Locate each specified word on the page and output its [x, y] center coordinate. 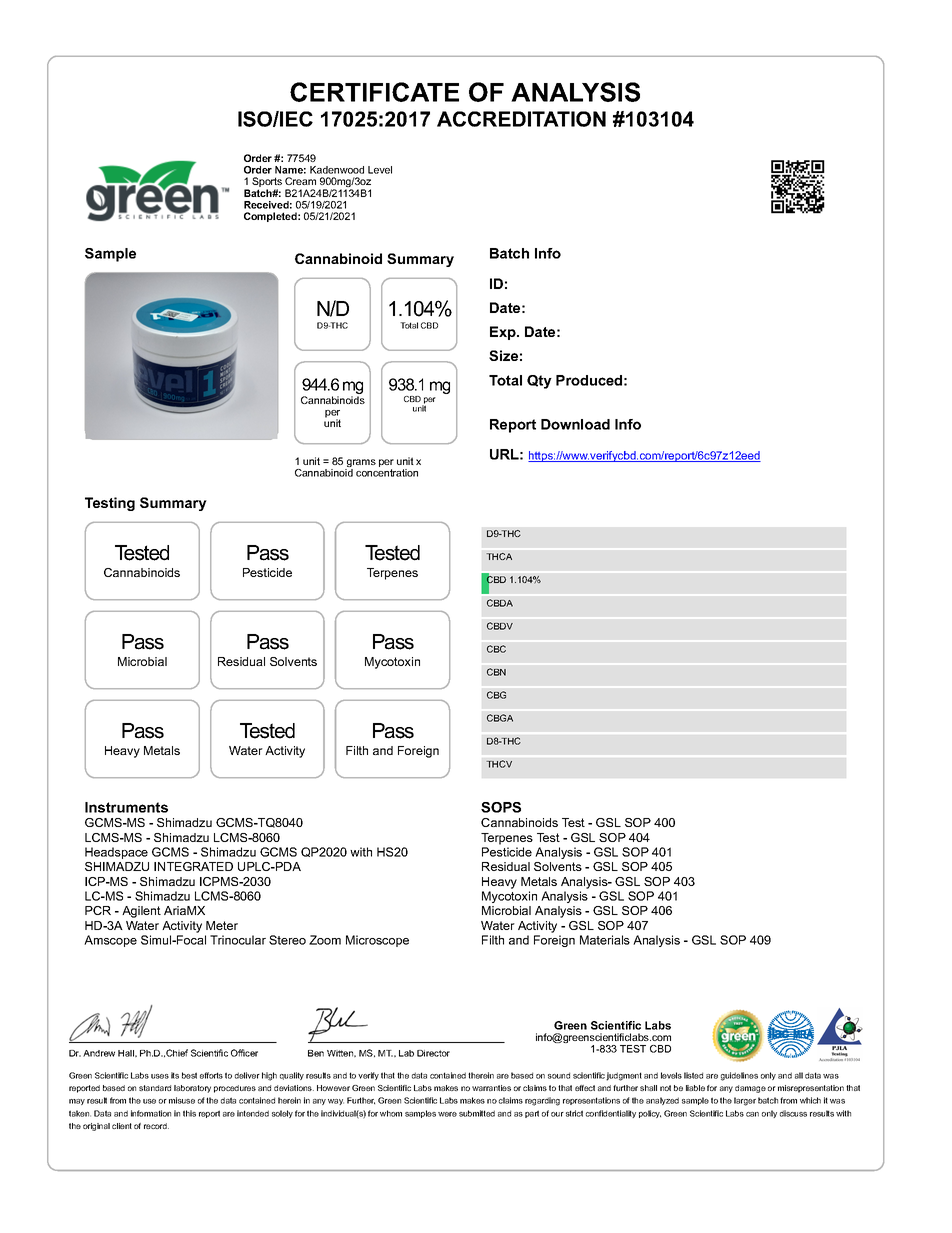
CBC [496, 649]
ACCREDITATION [521, 119]
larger [745, 1101]
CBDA [500, 603]
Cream [300, 181]
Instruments [126, 807]
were [447, 1114]
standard [155, 1088]
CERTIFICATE [374, 92]
